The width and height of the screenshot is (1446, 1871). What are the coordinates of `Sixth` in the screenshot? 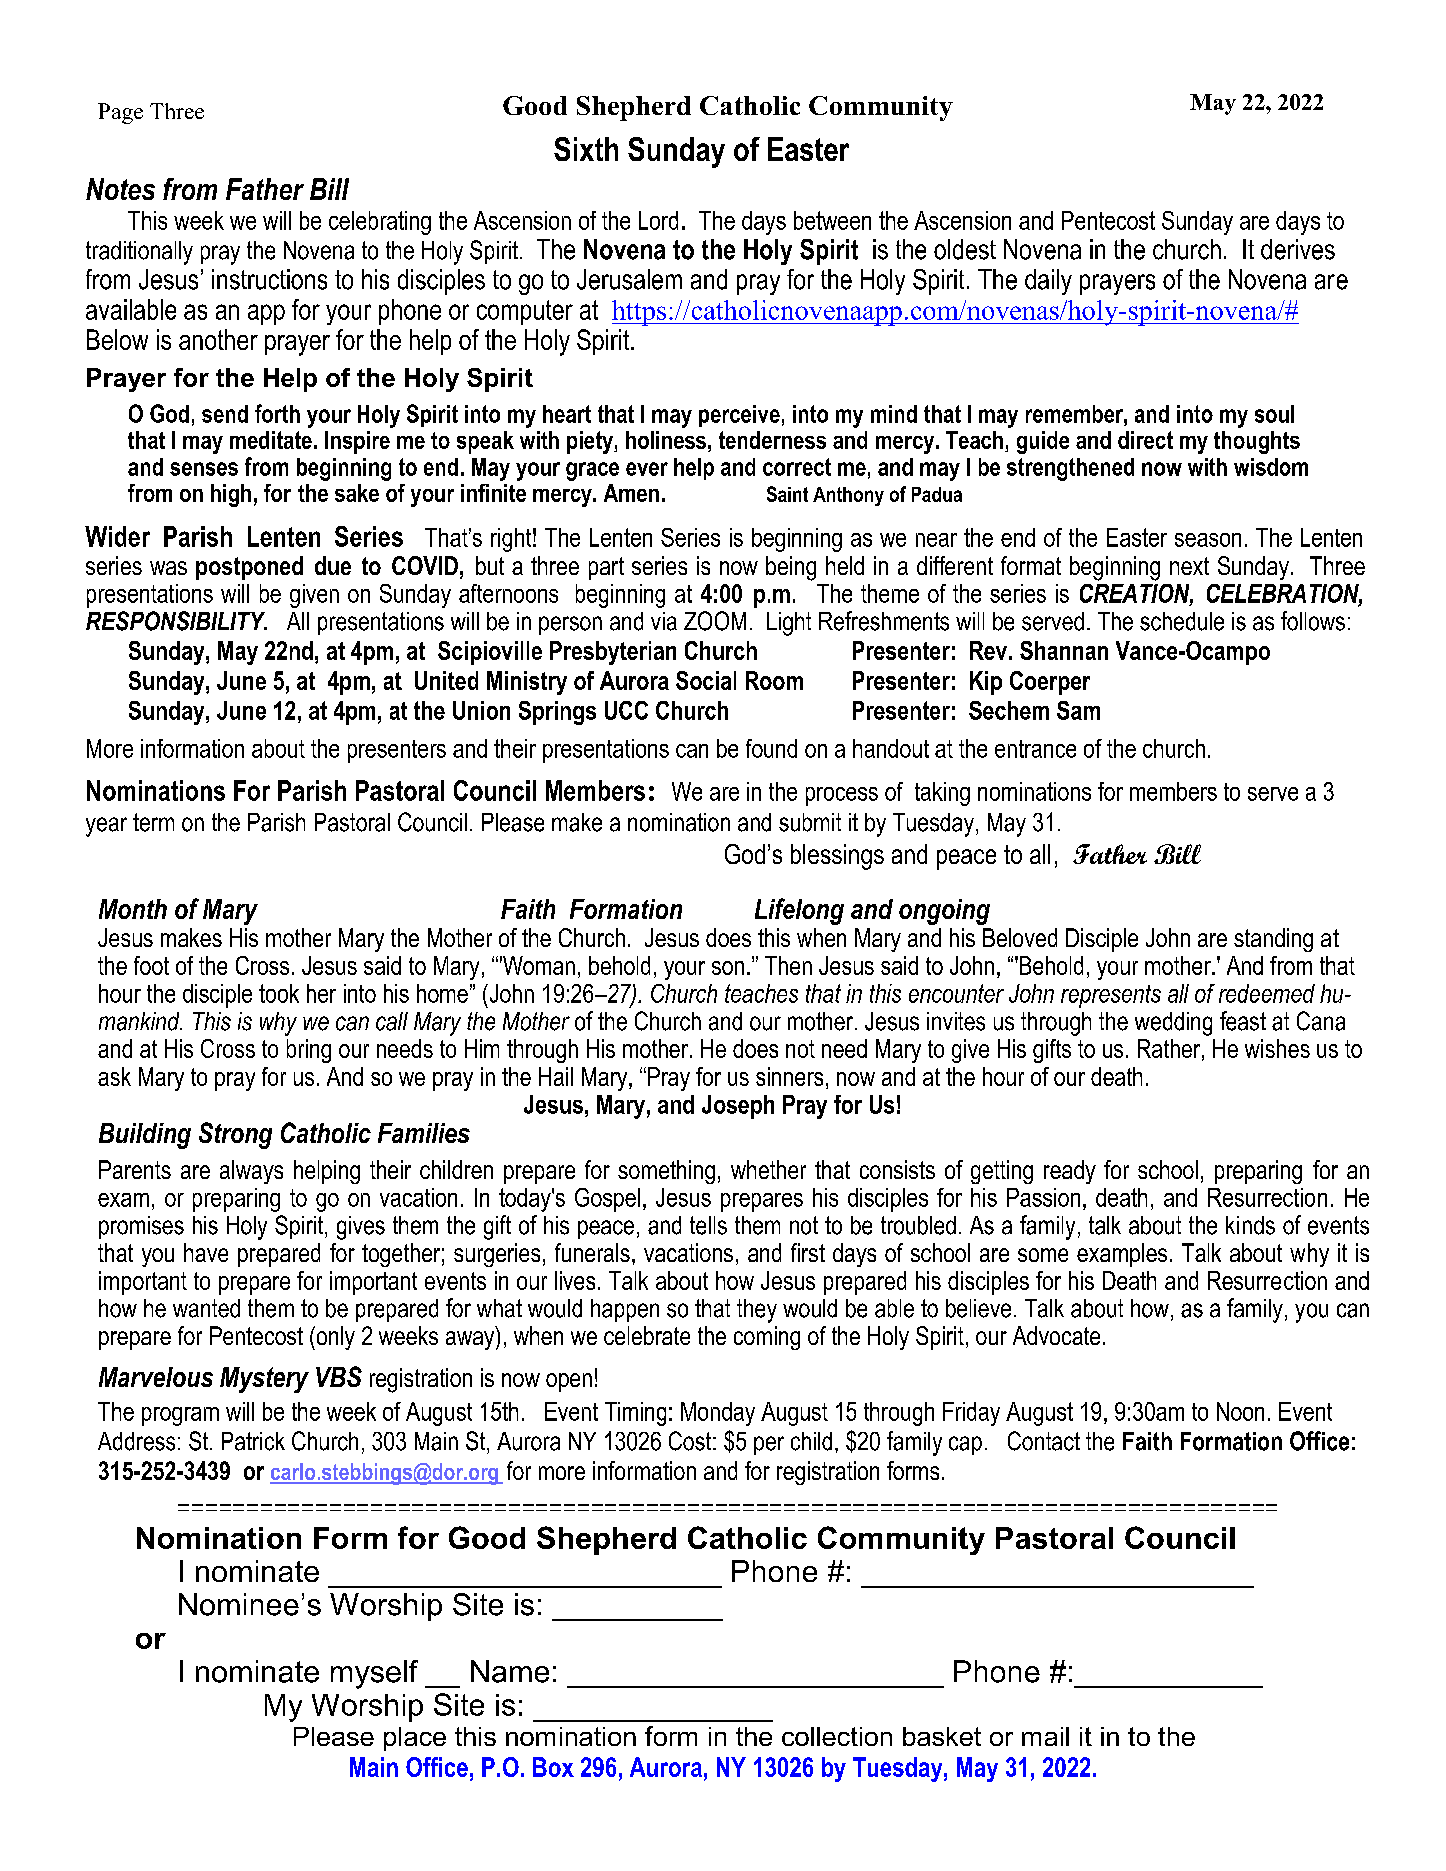 It's located at (586, 149).
